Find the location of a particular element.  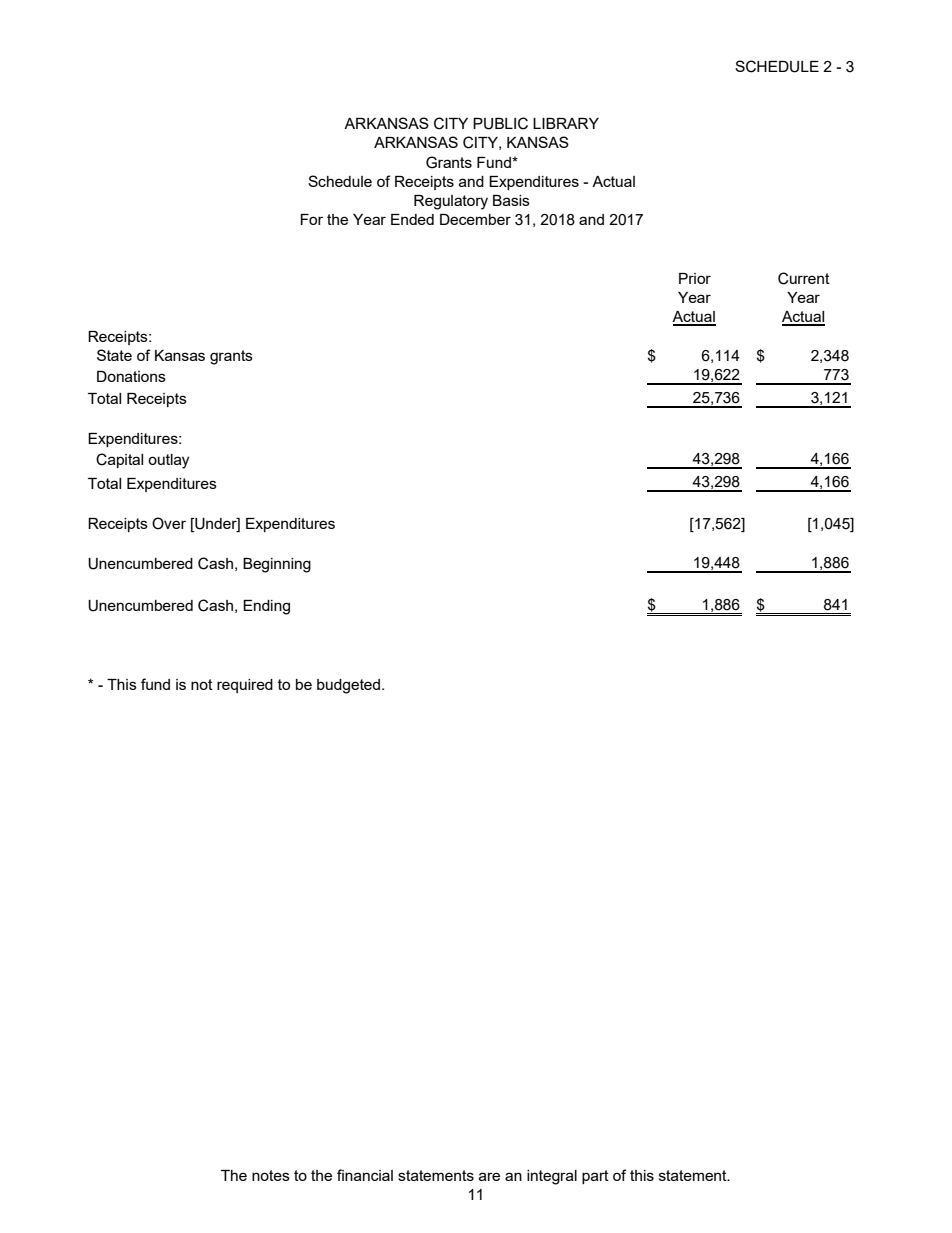

part is located at coordinates (595, 1177).
